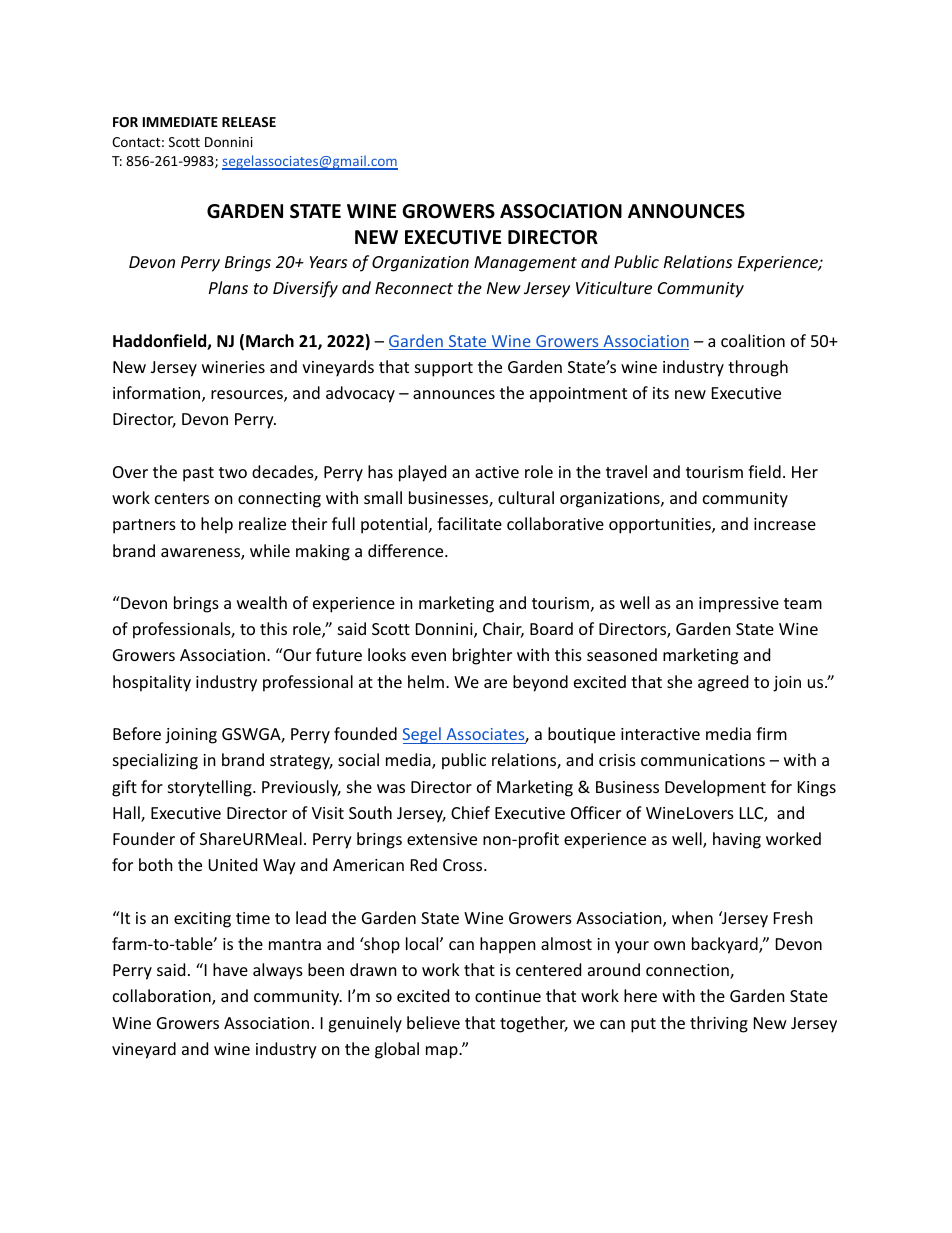 This screenshot has height=1233, width=952. What do you see at coordinates (503, 630) in the screenshot?
I see `Chair` at bounding box center [503, 630].
